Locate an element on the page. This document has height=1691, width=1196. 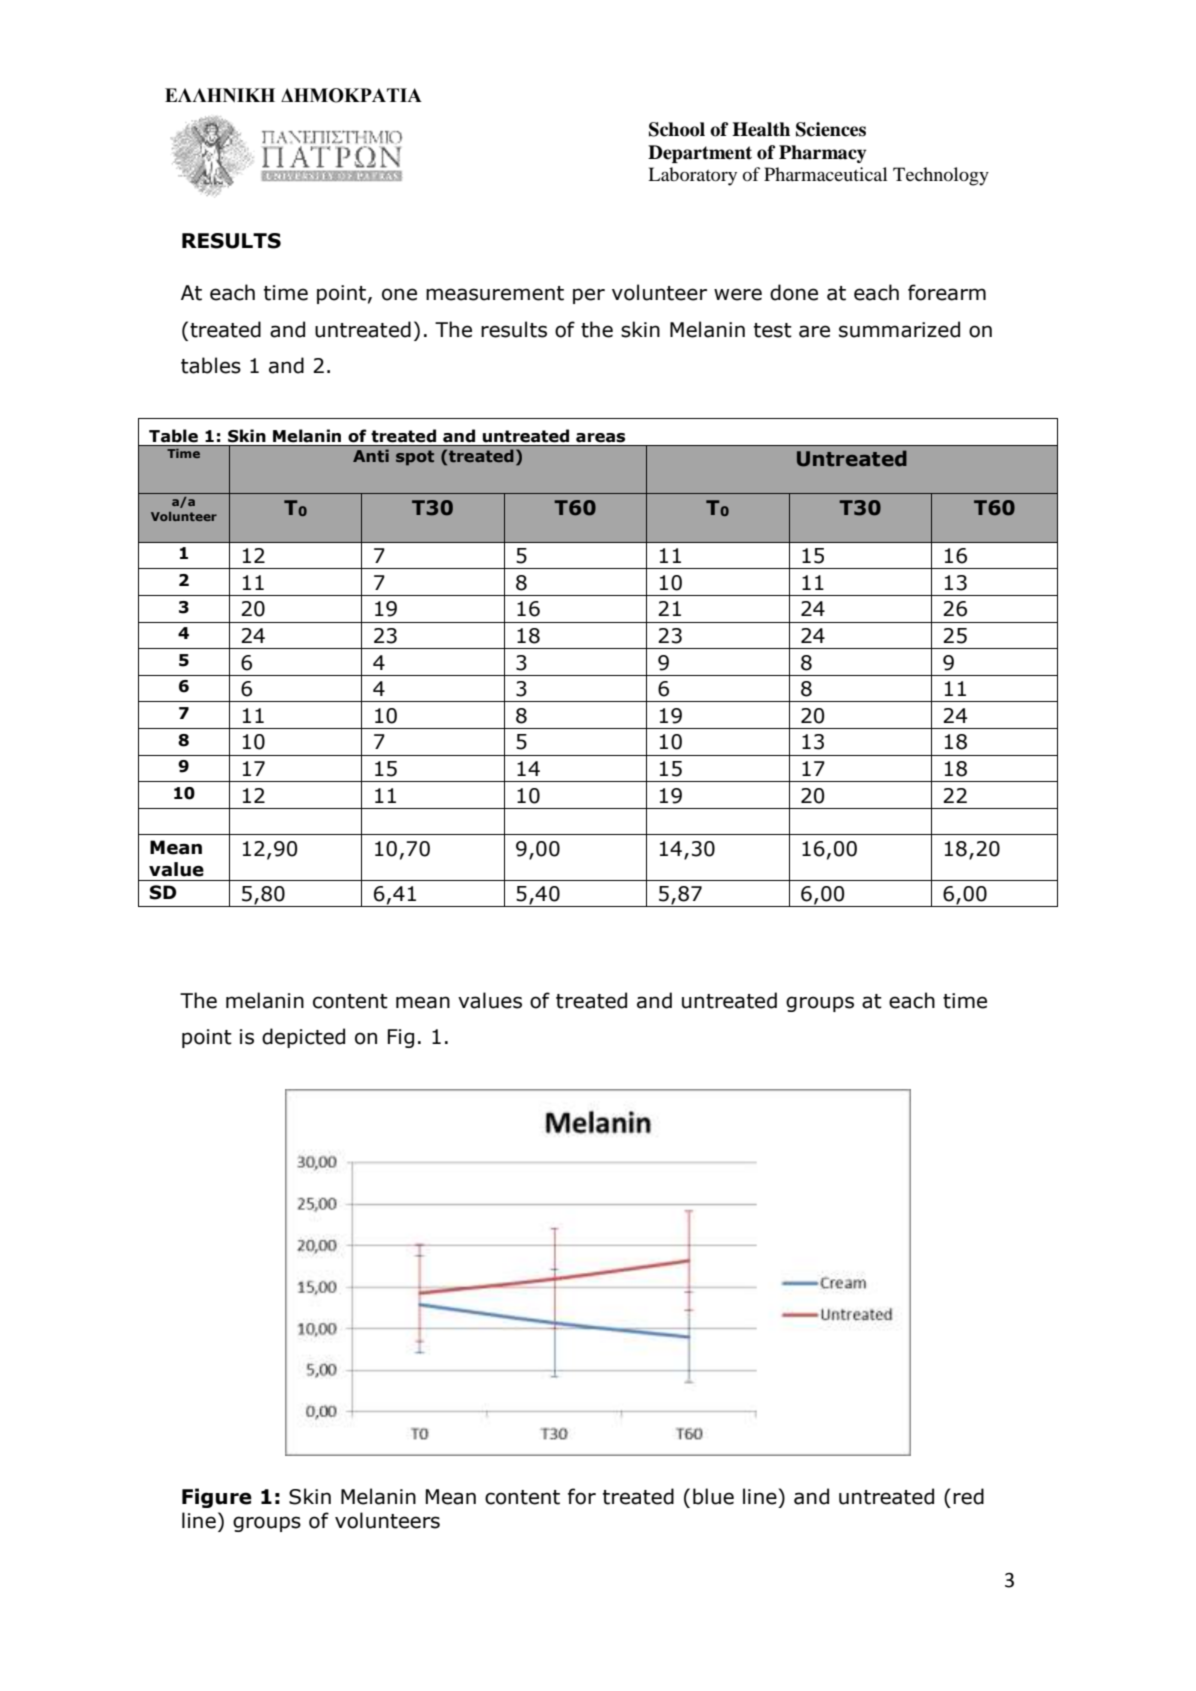
Pharmaceutical is located at coordinates (825, 174).
